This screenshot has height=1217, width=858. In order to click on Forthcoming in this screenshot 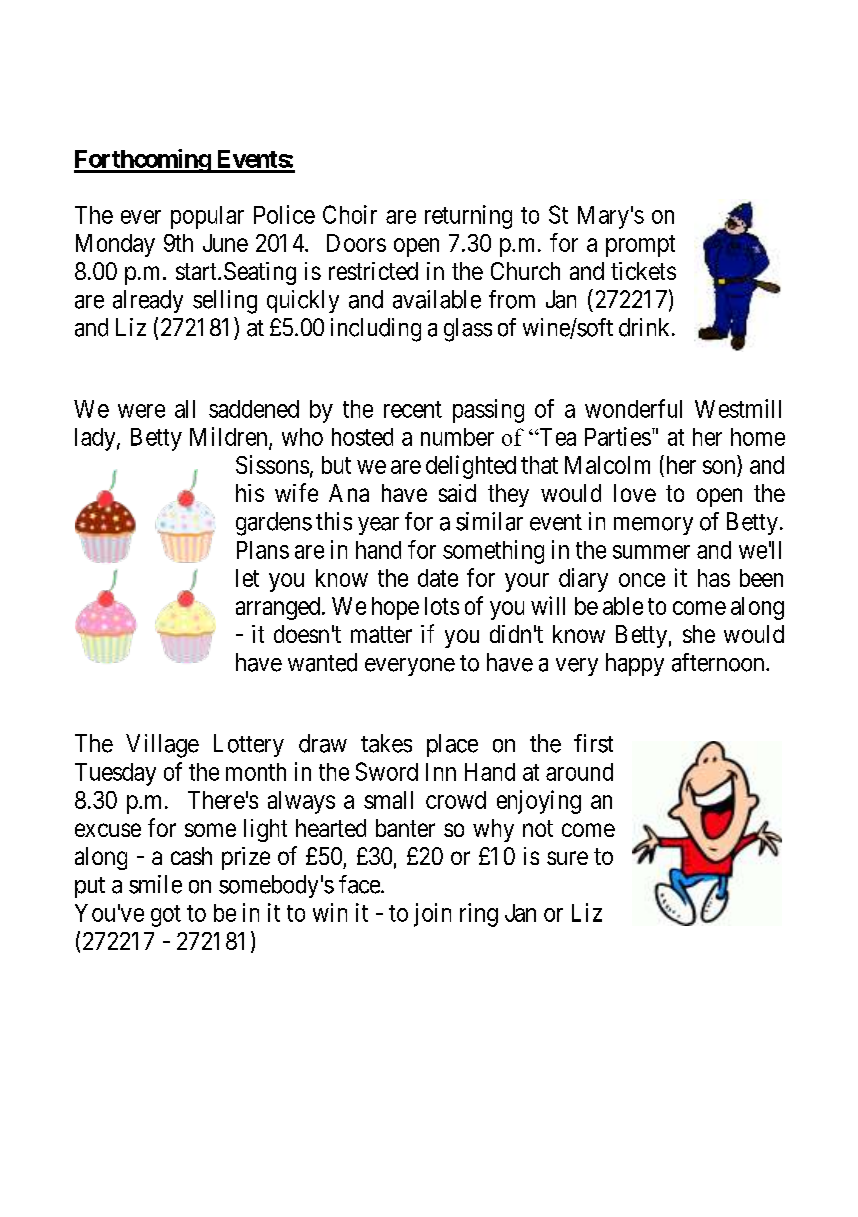, I will do `click(143, 161)`.
